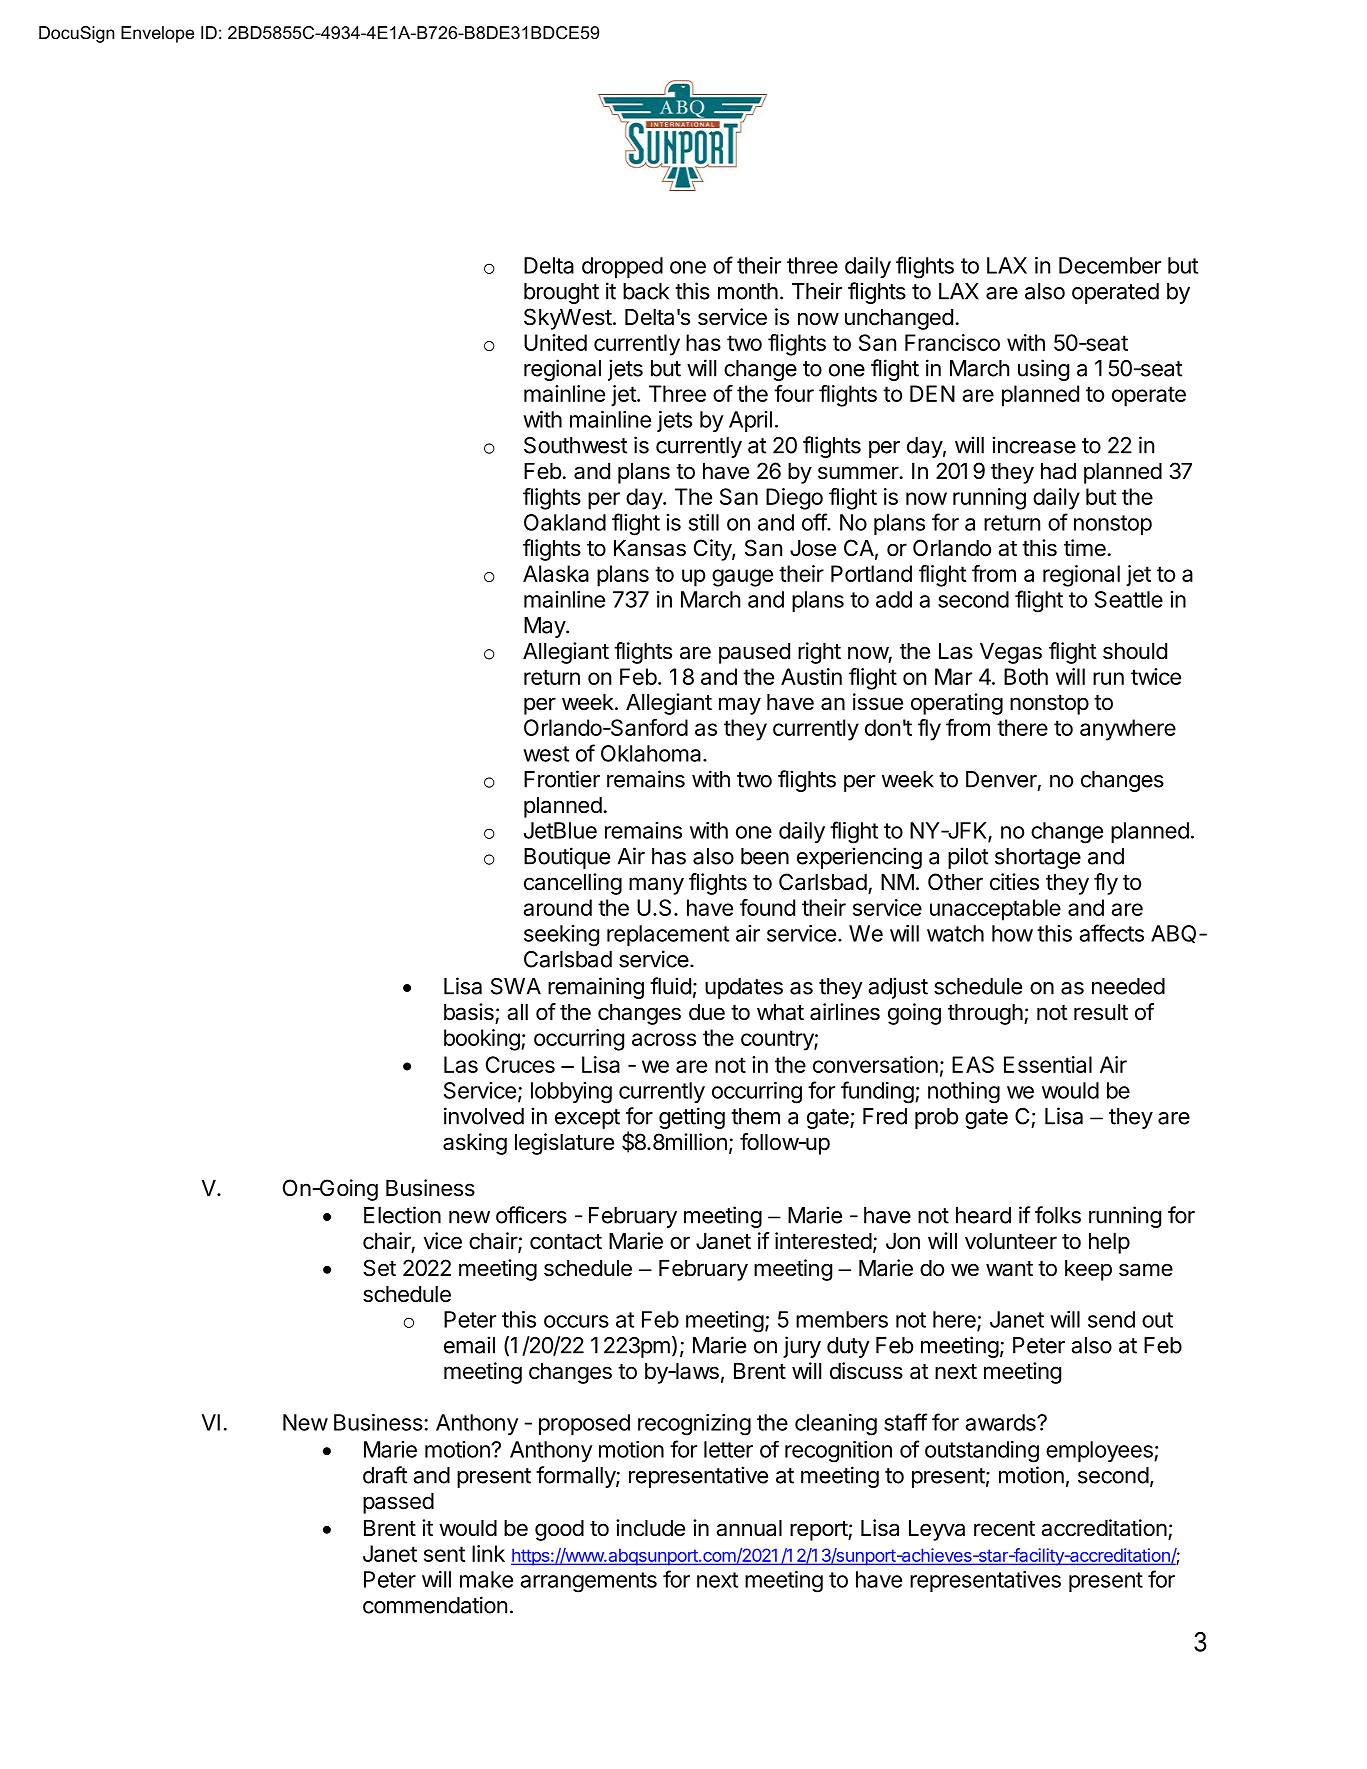 The image size is (1367, 1769). What do you see at coordinates (561, 293) in the screenshot?
I see `brought` at bounding box center [561, 293].
